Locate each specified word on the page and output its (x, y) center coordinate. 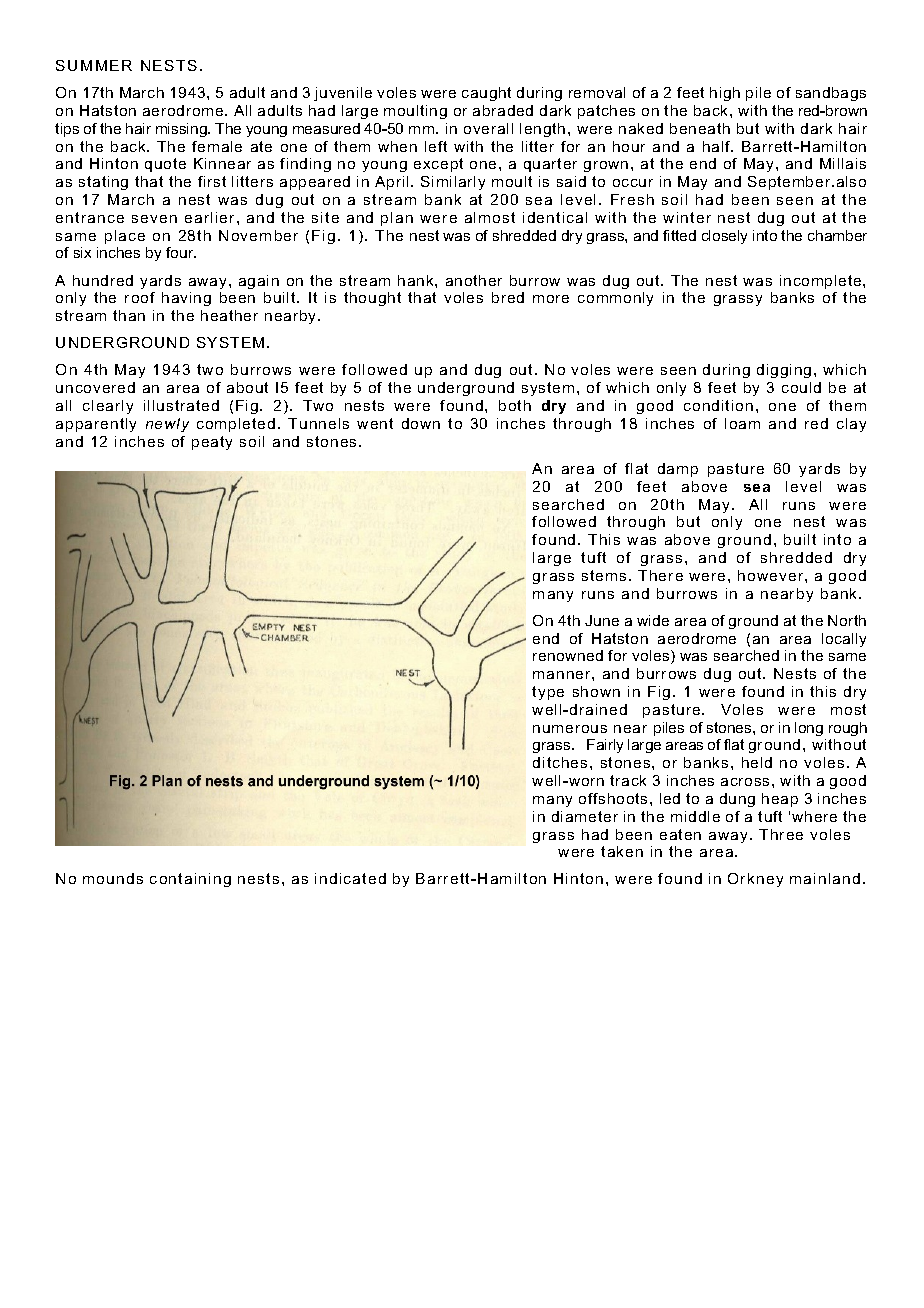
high (725, 94)
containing (190, 880)
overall (488, 128)
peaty (212, 443)
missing (182, 130)
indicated (350, 878)
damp (678, 470)
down (421, 423)
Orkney (755, 880)
